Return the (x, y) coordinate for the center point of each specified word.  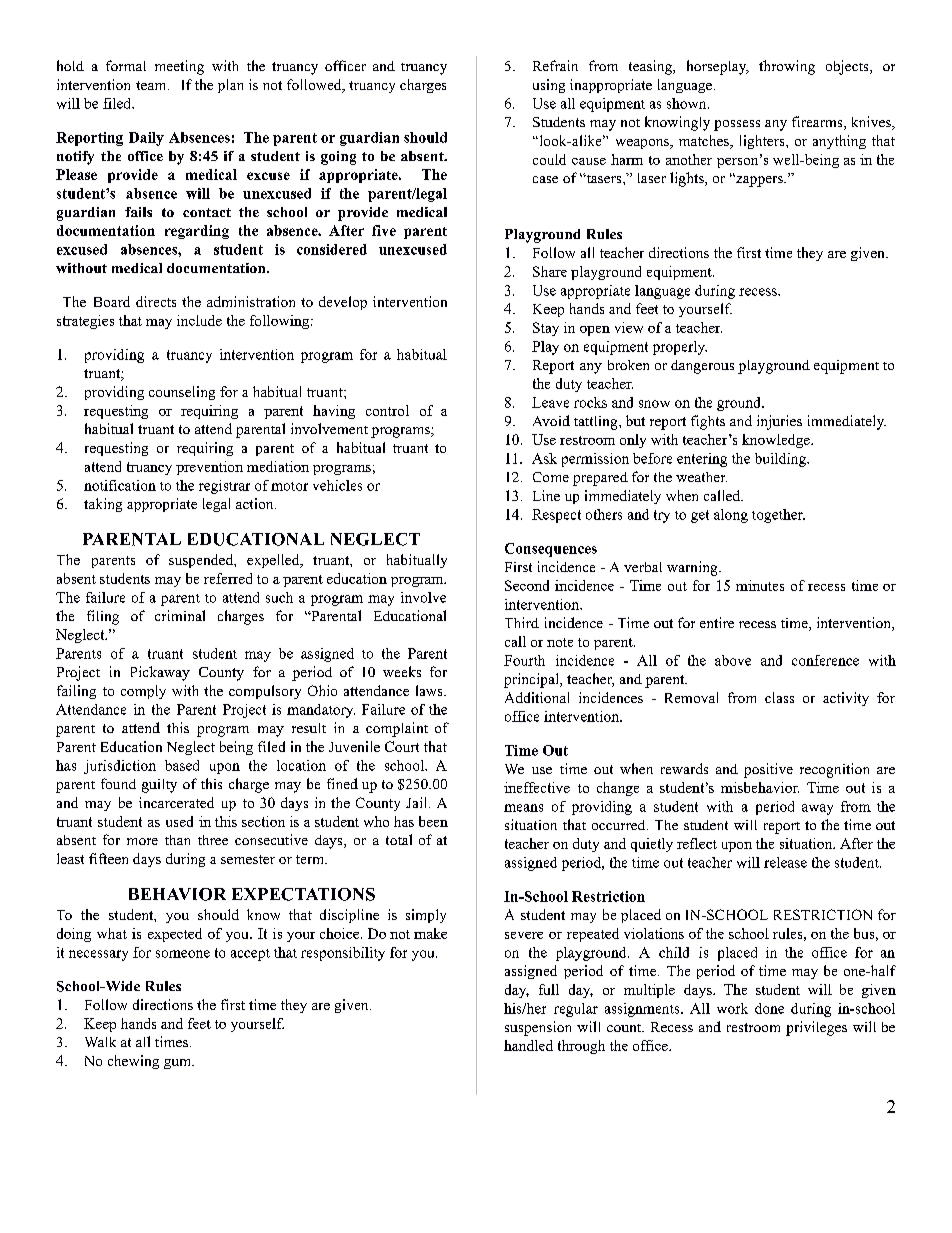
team (152, 85)
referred (228, 578)
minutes (760, 585)
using (549, 86)
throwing (787, 67)
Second (527, 585)
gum (179, 1064)
